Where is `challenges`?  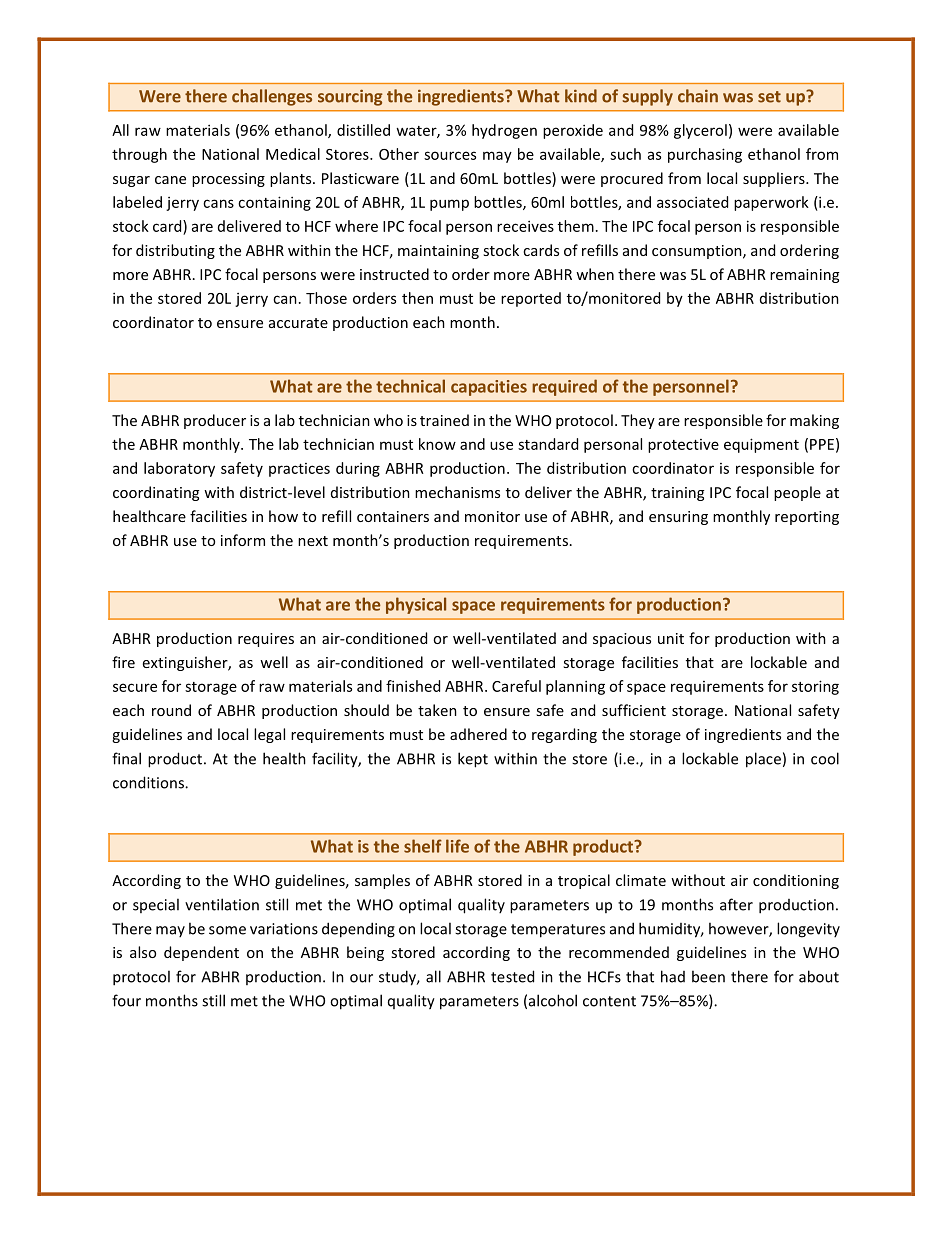
challenges is located at coordinates (272, 97).
